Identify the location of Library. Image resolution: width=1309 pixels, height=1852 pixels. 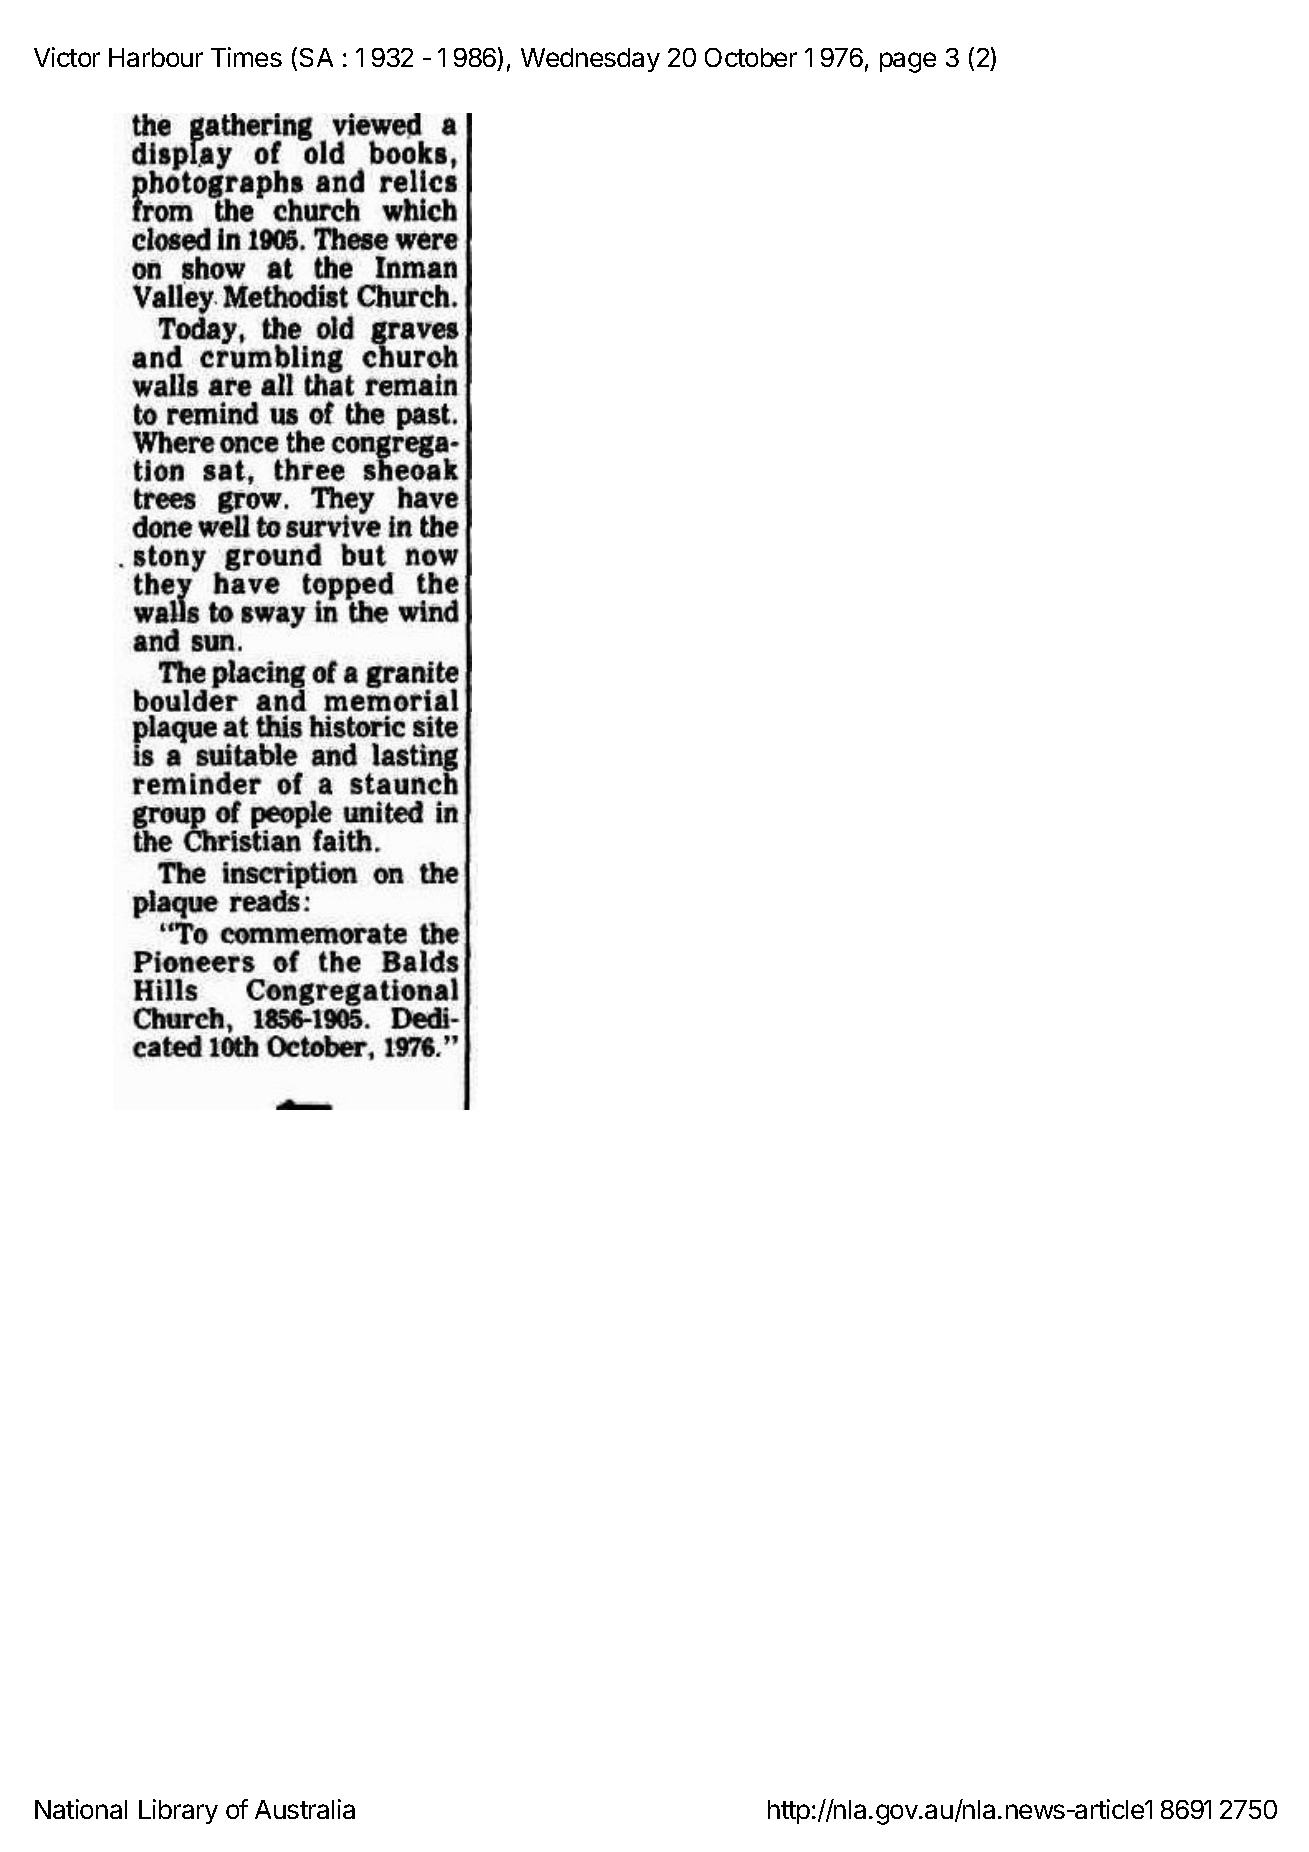
(178, 1811).
